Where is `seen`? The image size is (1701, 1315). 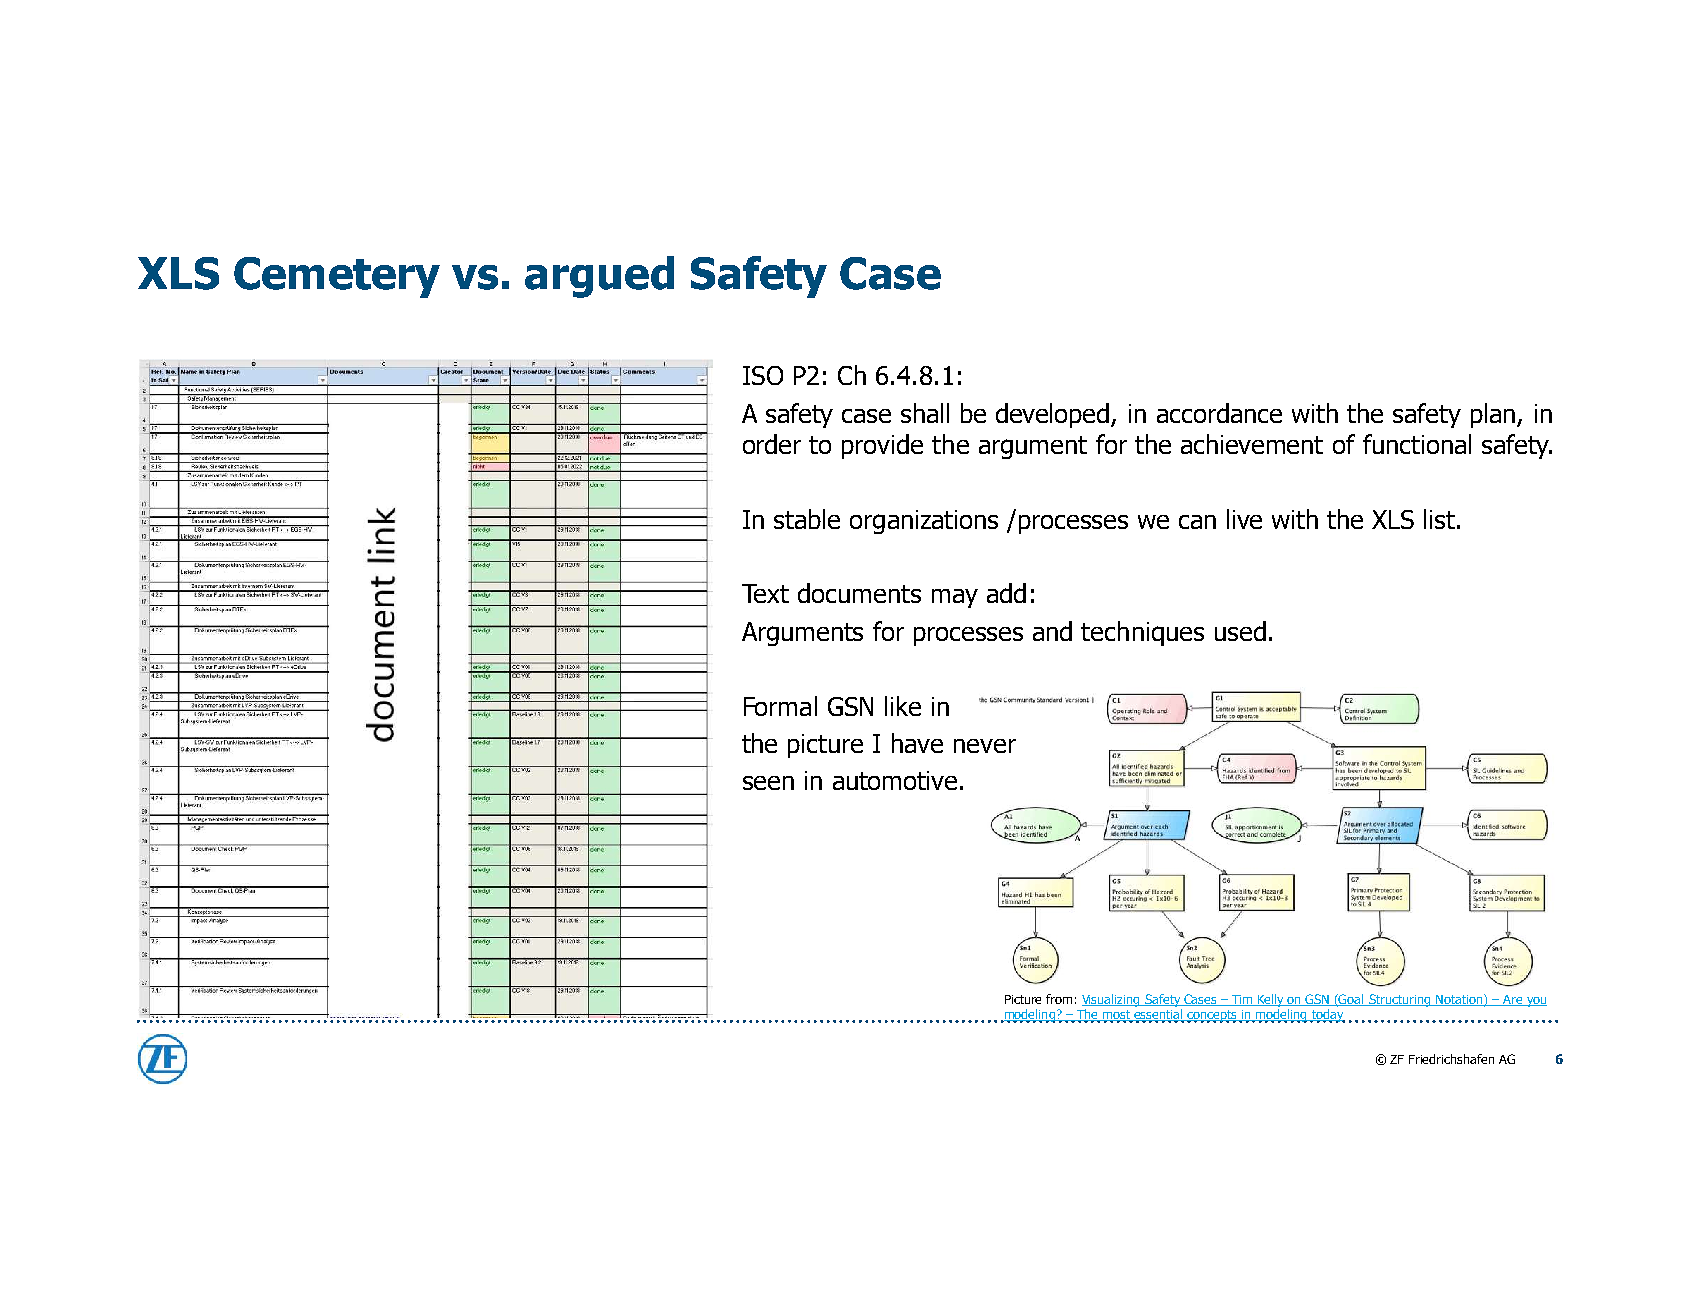
seen is located at coordinates (768, 783).
